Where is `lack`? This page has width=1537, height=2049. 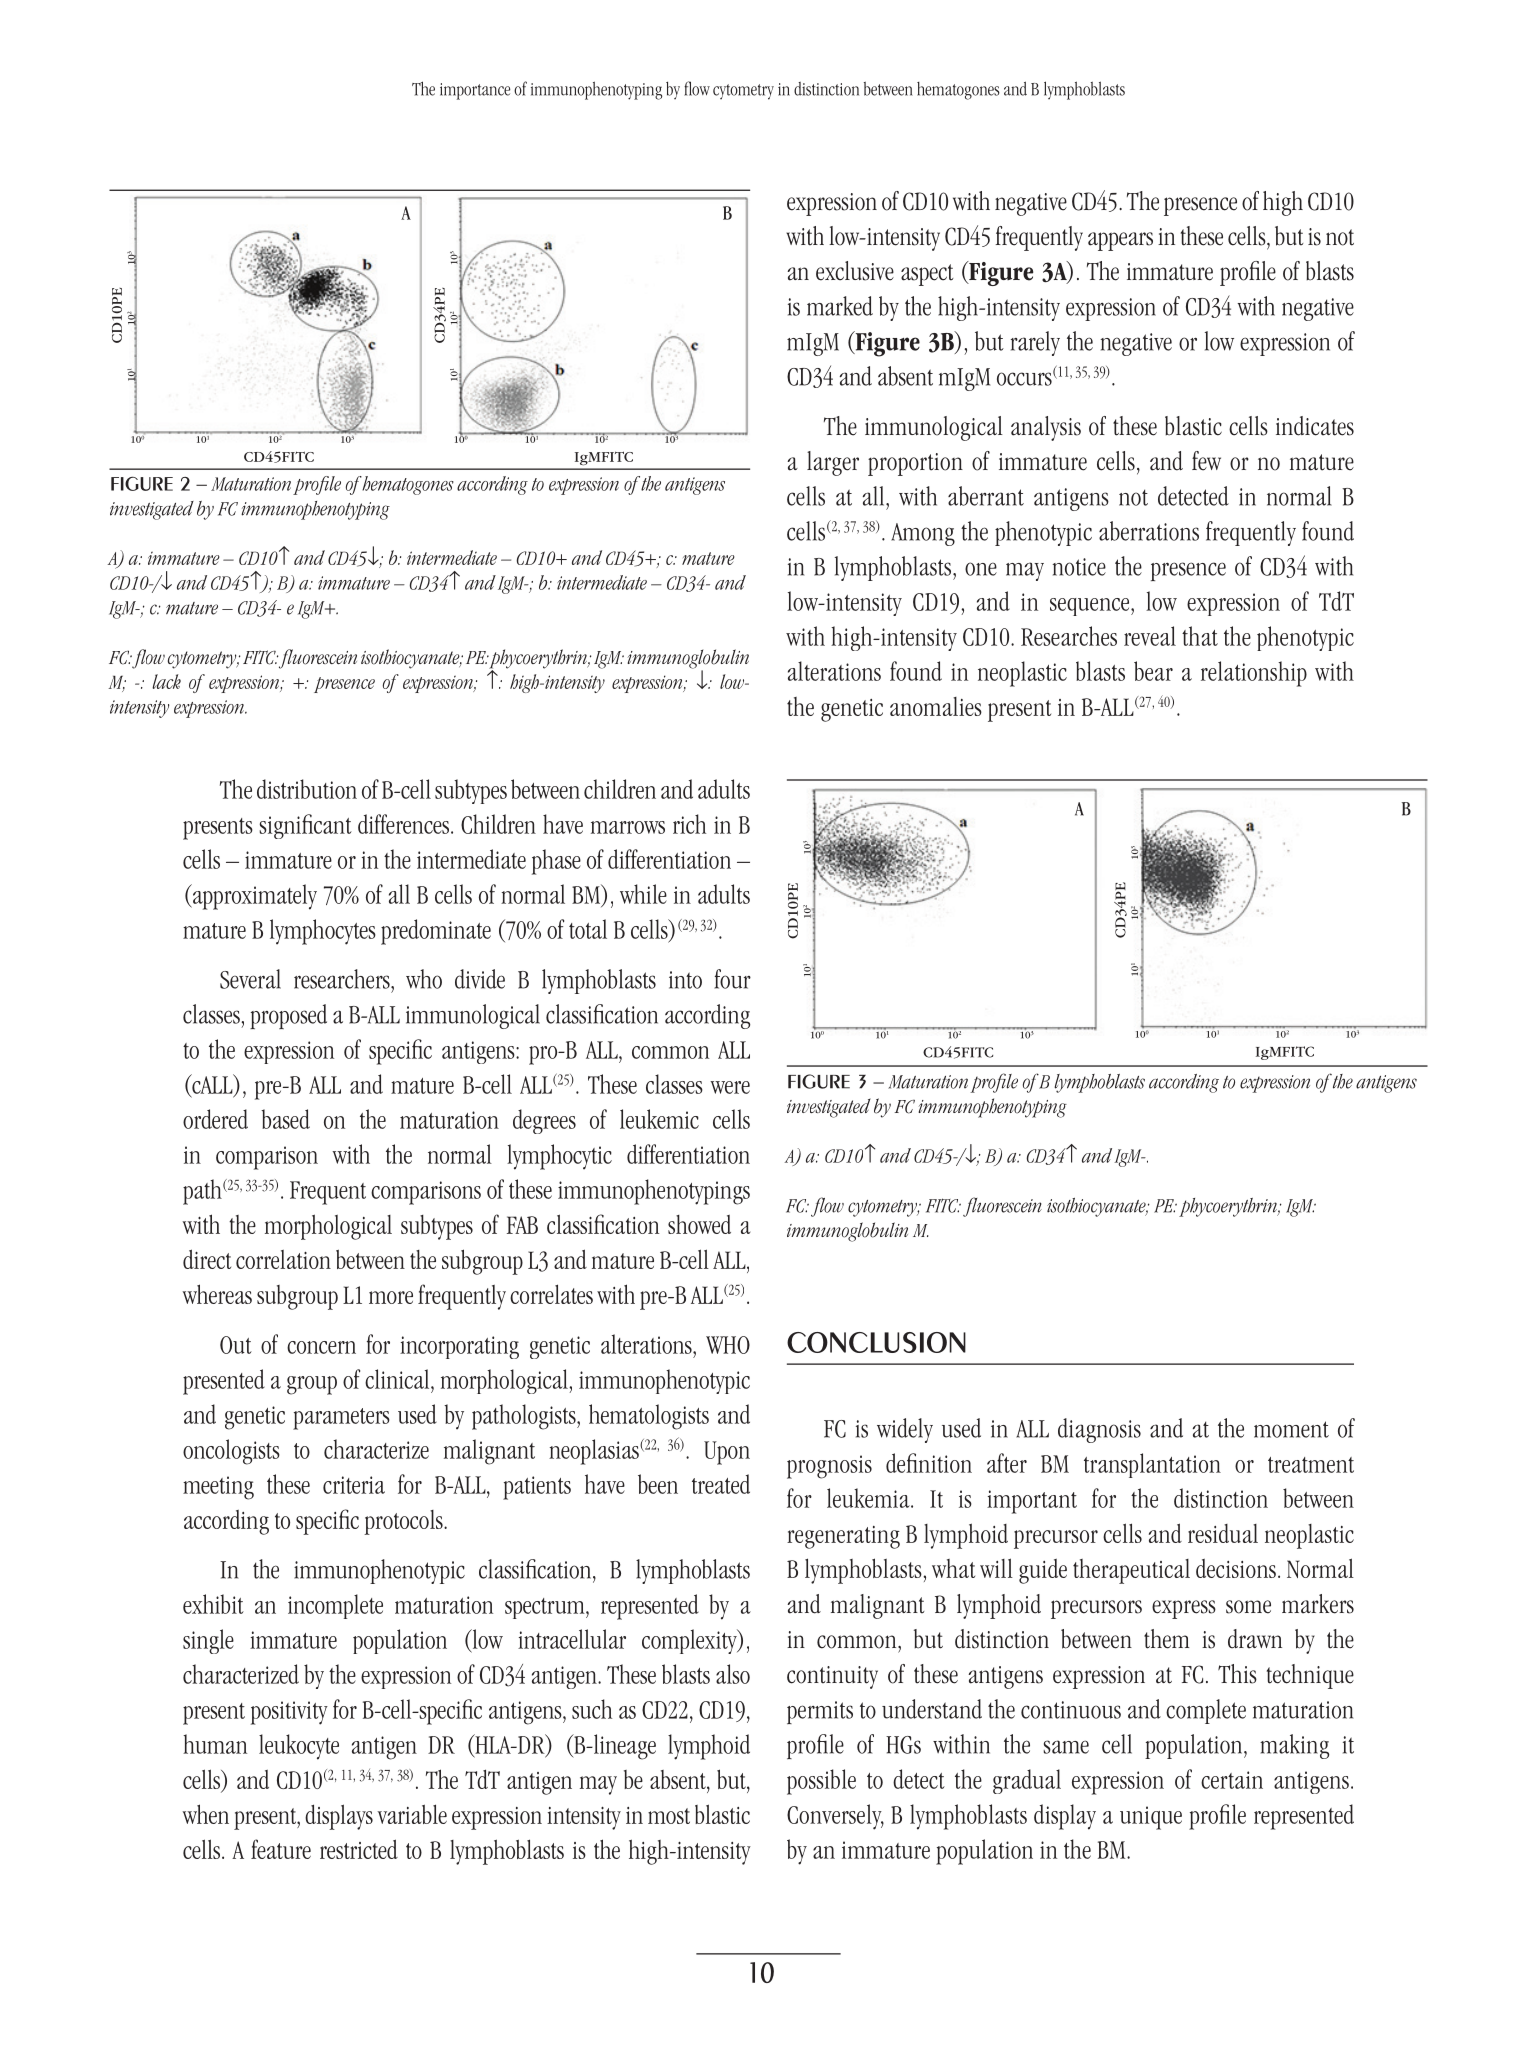 lack is located at coordinates (166, 681).
